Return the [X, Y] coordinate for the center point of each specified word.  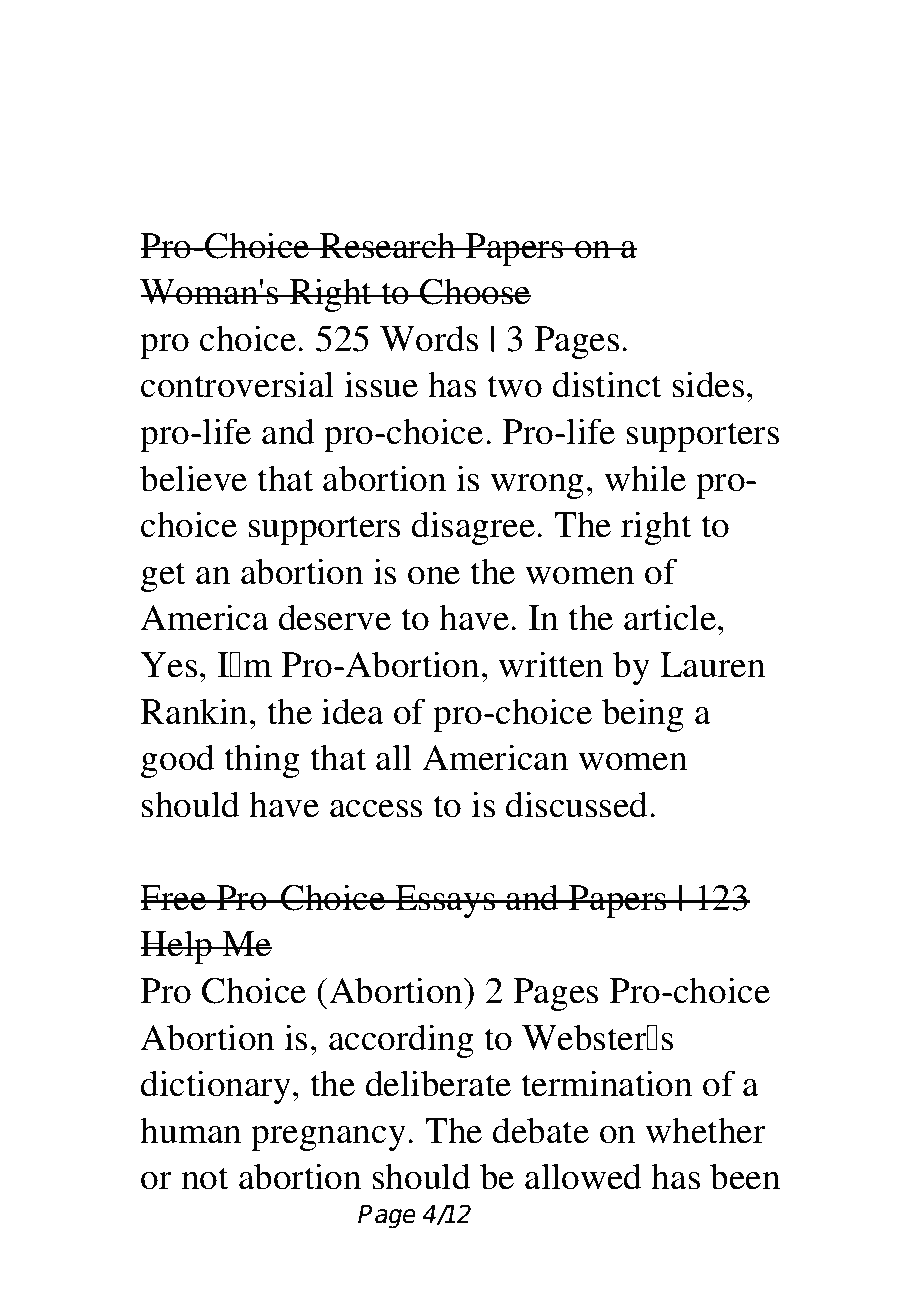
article [671, 617]
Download [250, 75]
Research [388, 245]
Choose [474, 291]
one [434, 576]
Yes [169, 665]
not [204, 1178]
